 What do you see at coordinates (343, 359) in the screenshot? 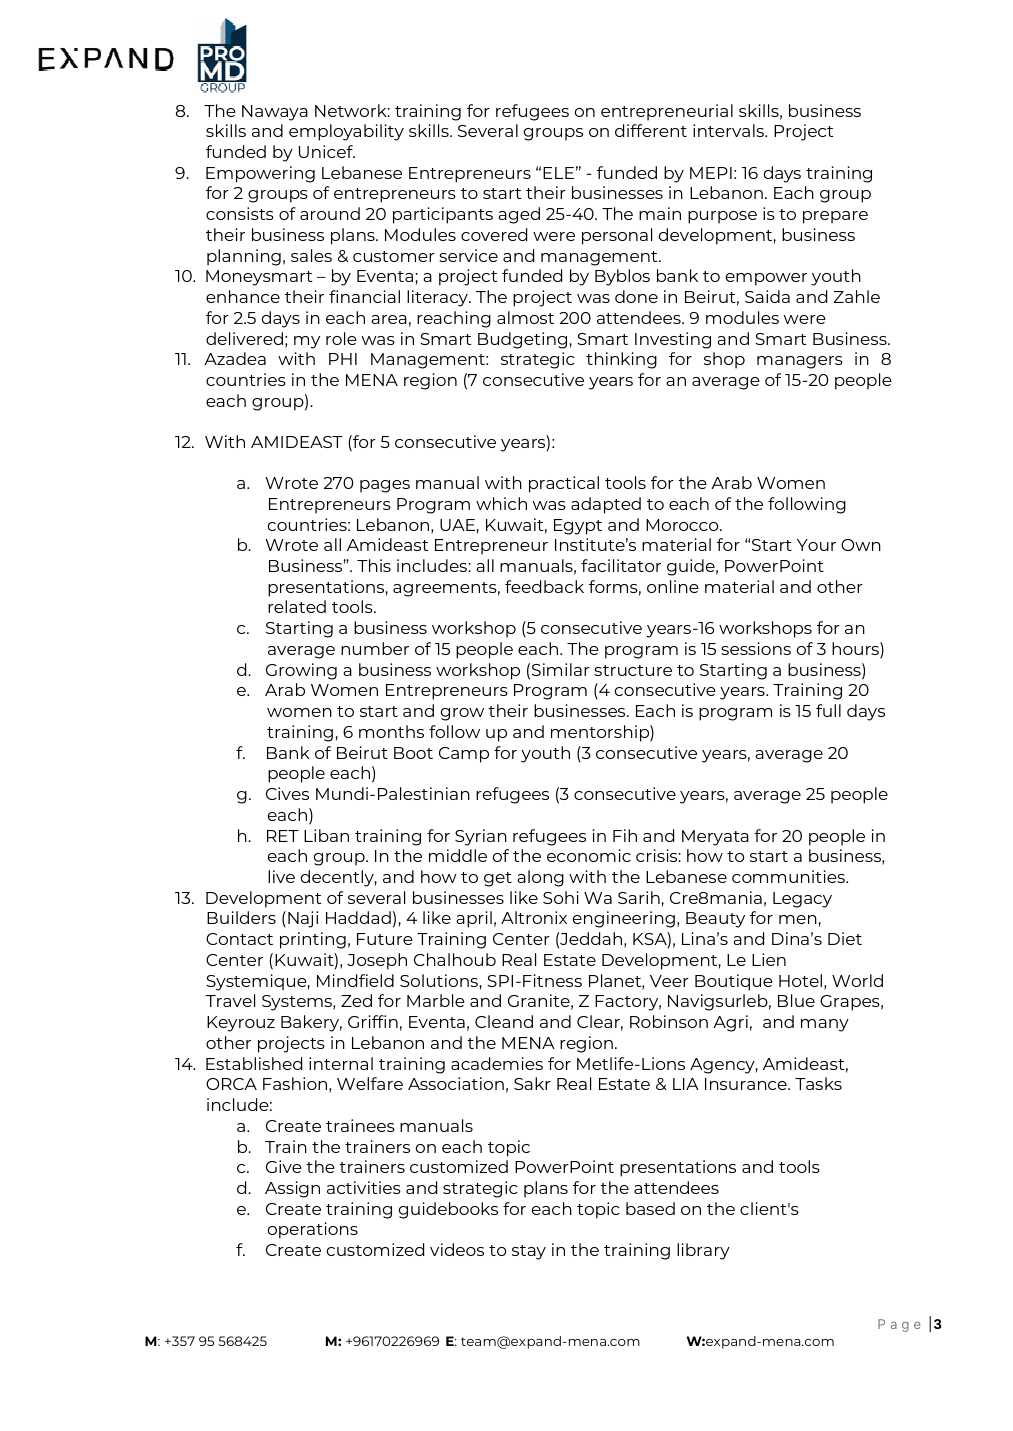
I see `PHI` at bounding box center [343, 359].
